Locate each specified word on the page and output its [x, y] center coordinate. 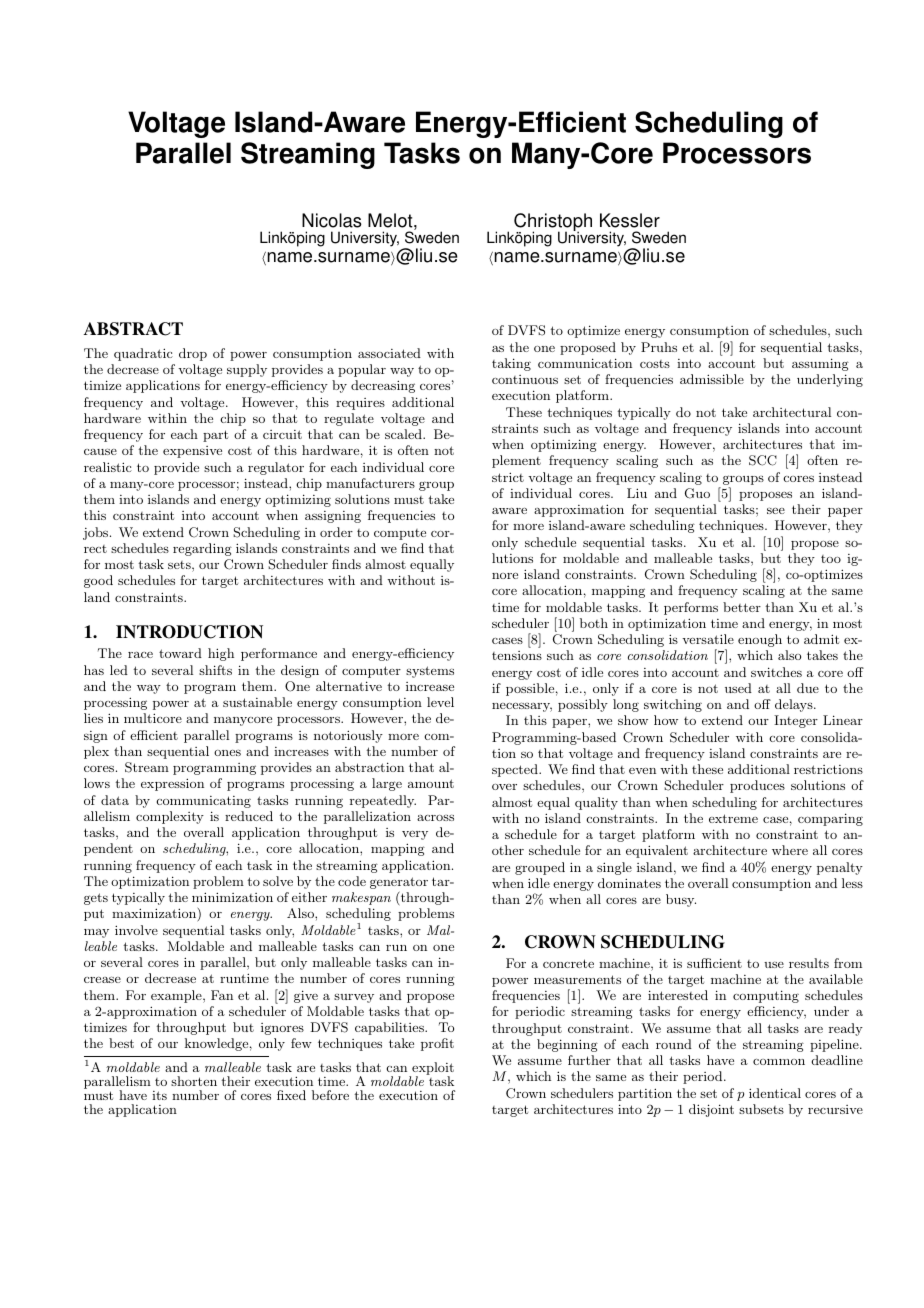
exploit [432, 1070]
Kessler [630, 220]
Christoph [553, 223]
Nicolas [332, 220]
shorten [194, 1081]
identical [775, 1093]
